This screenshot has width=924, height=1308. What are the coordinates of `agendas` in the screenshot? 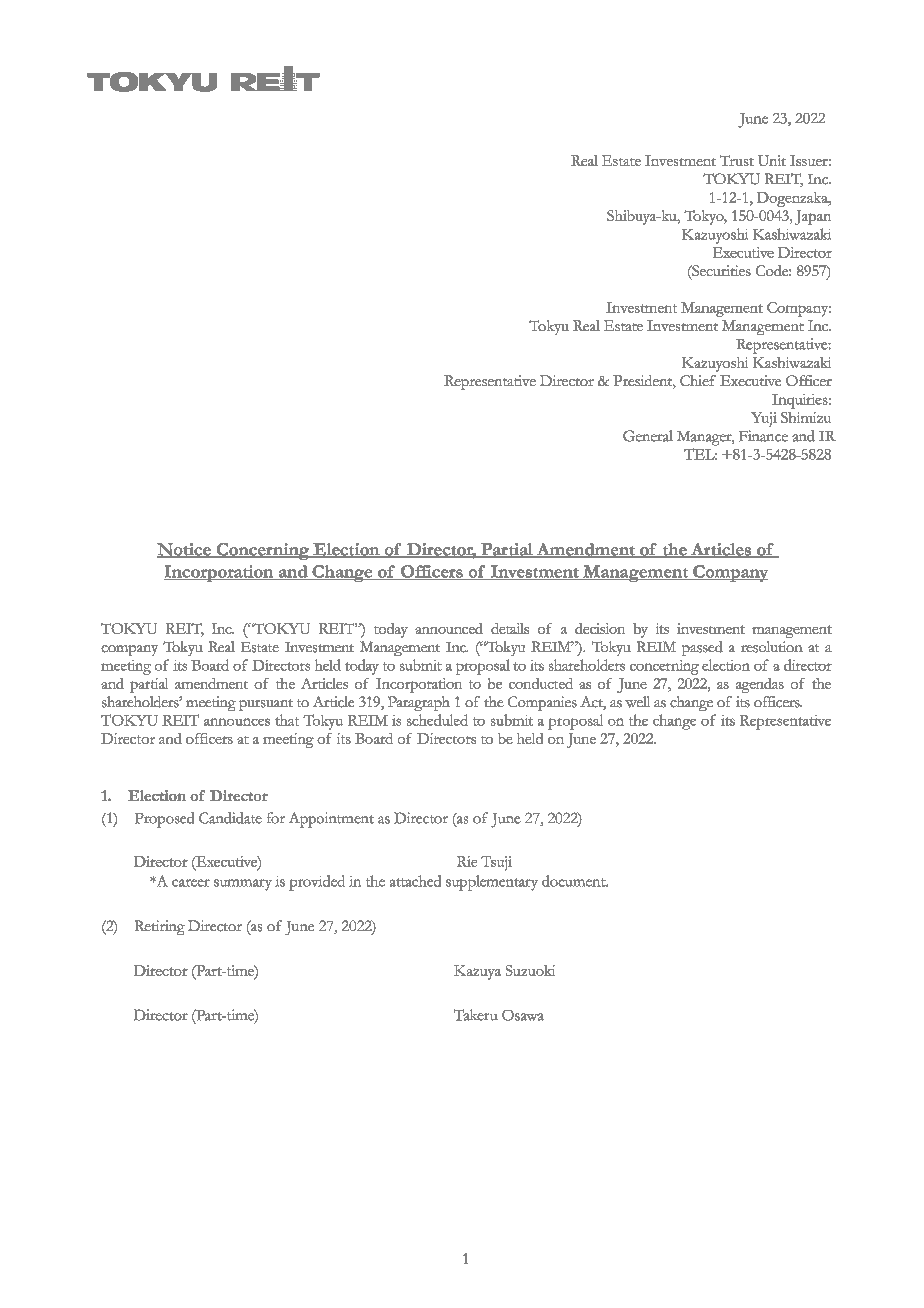 It's located at (760, 685).
